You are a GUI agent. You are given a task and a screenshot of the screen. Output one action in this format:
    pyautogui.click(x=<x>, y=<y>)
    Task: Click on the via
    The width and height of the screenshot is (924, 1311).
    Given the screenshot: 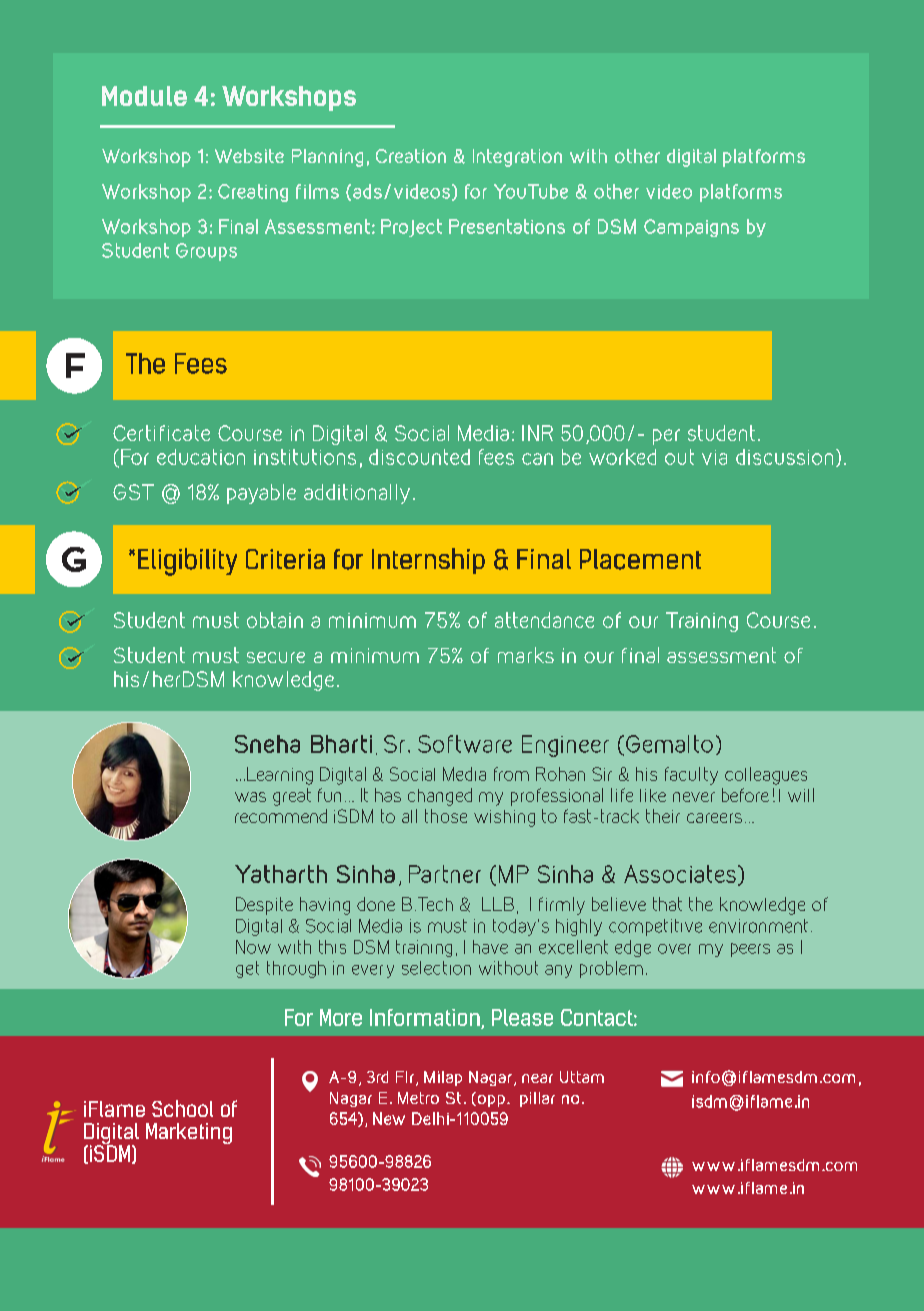 What is the action you would take?
    pyautogui.click(x=714, y=457)
